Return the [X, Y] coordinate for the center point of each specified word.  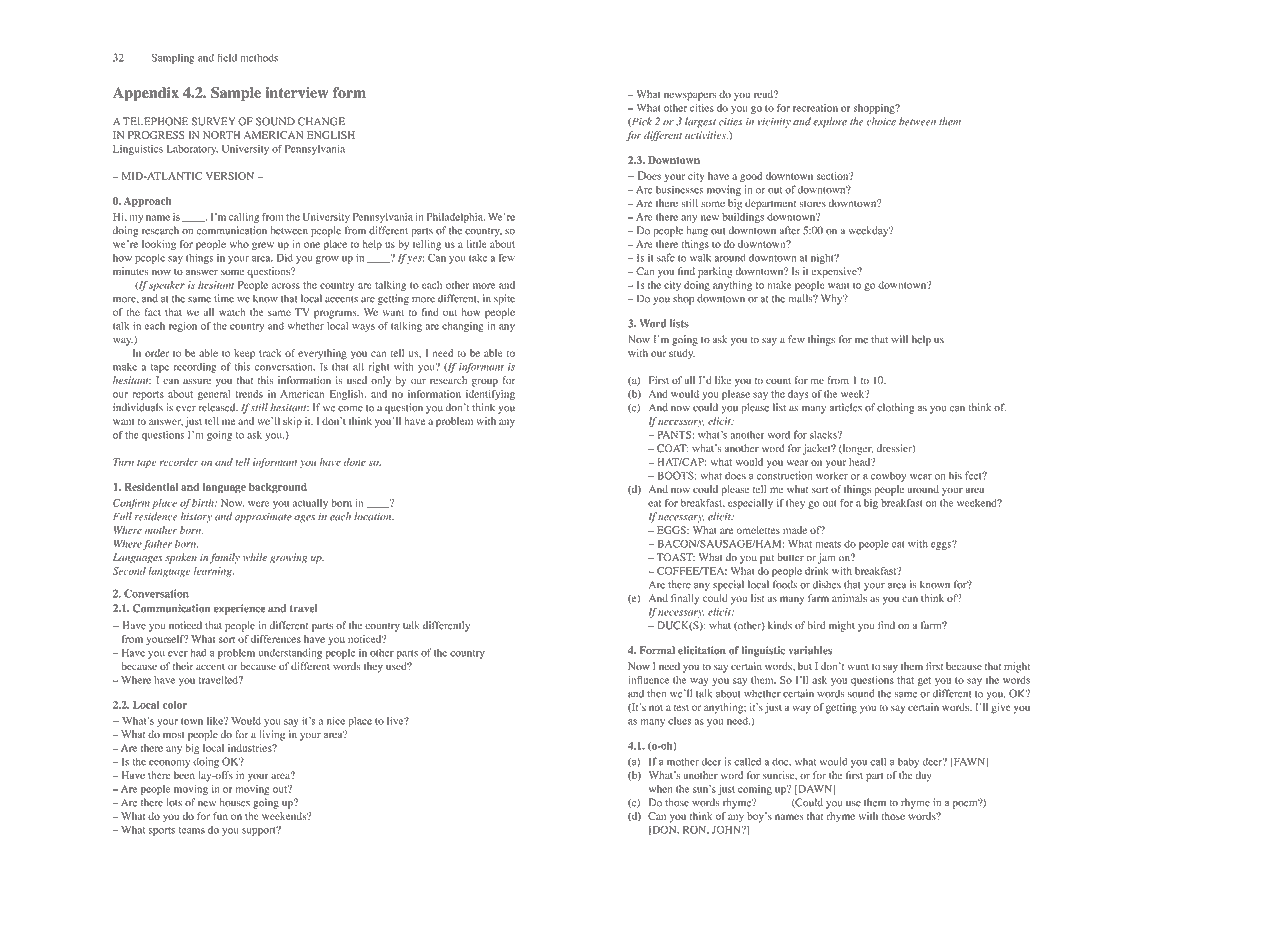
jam [826, 558]
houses [235, 802]
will [899, 339]
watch [232, 312]
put [767, 559]
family [225, 558]
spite [504, 299]
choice [881, 121]
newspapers [690, 96]
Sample [236, 94]
